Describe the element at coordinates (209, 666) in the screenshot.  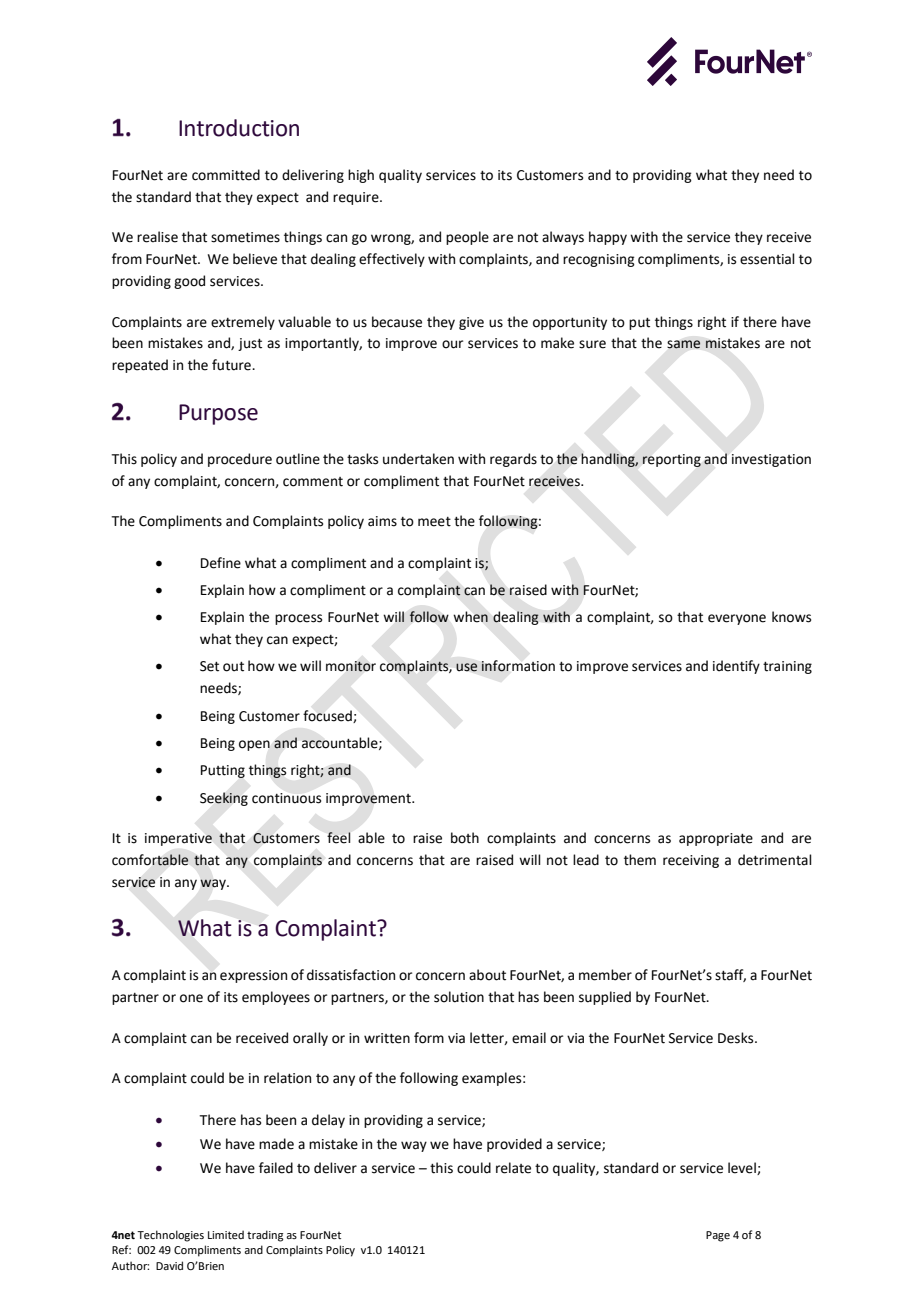
I see `Set` at that location.
